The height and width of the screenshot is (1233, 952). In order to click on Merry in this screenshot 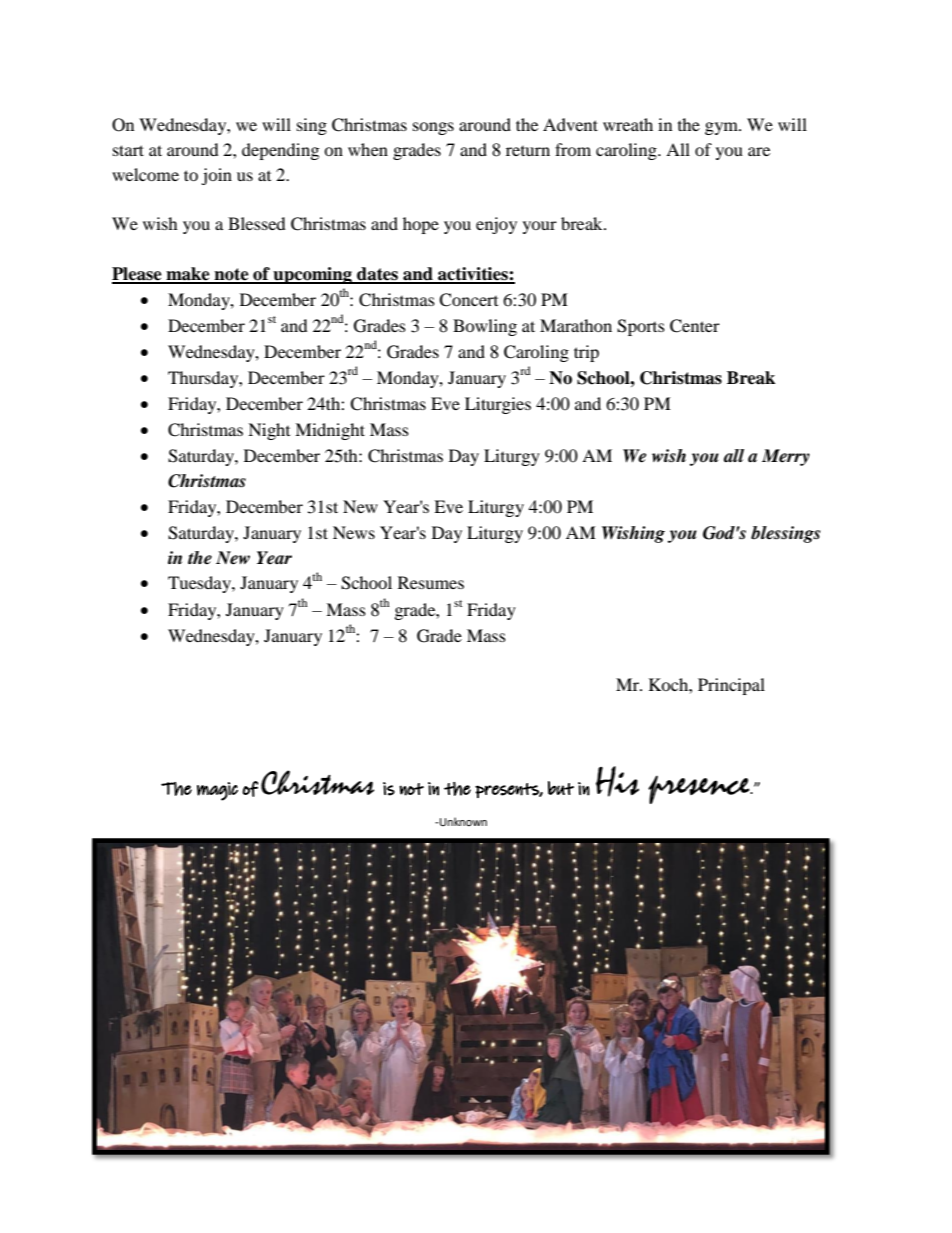, I will do `click(786, 457)`.
